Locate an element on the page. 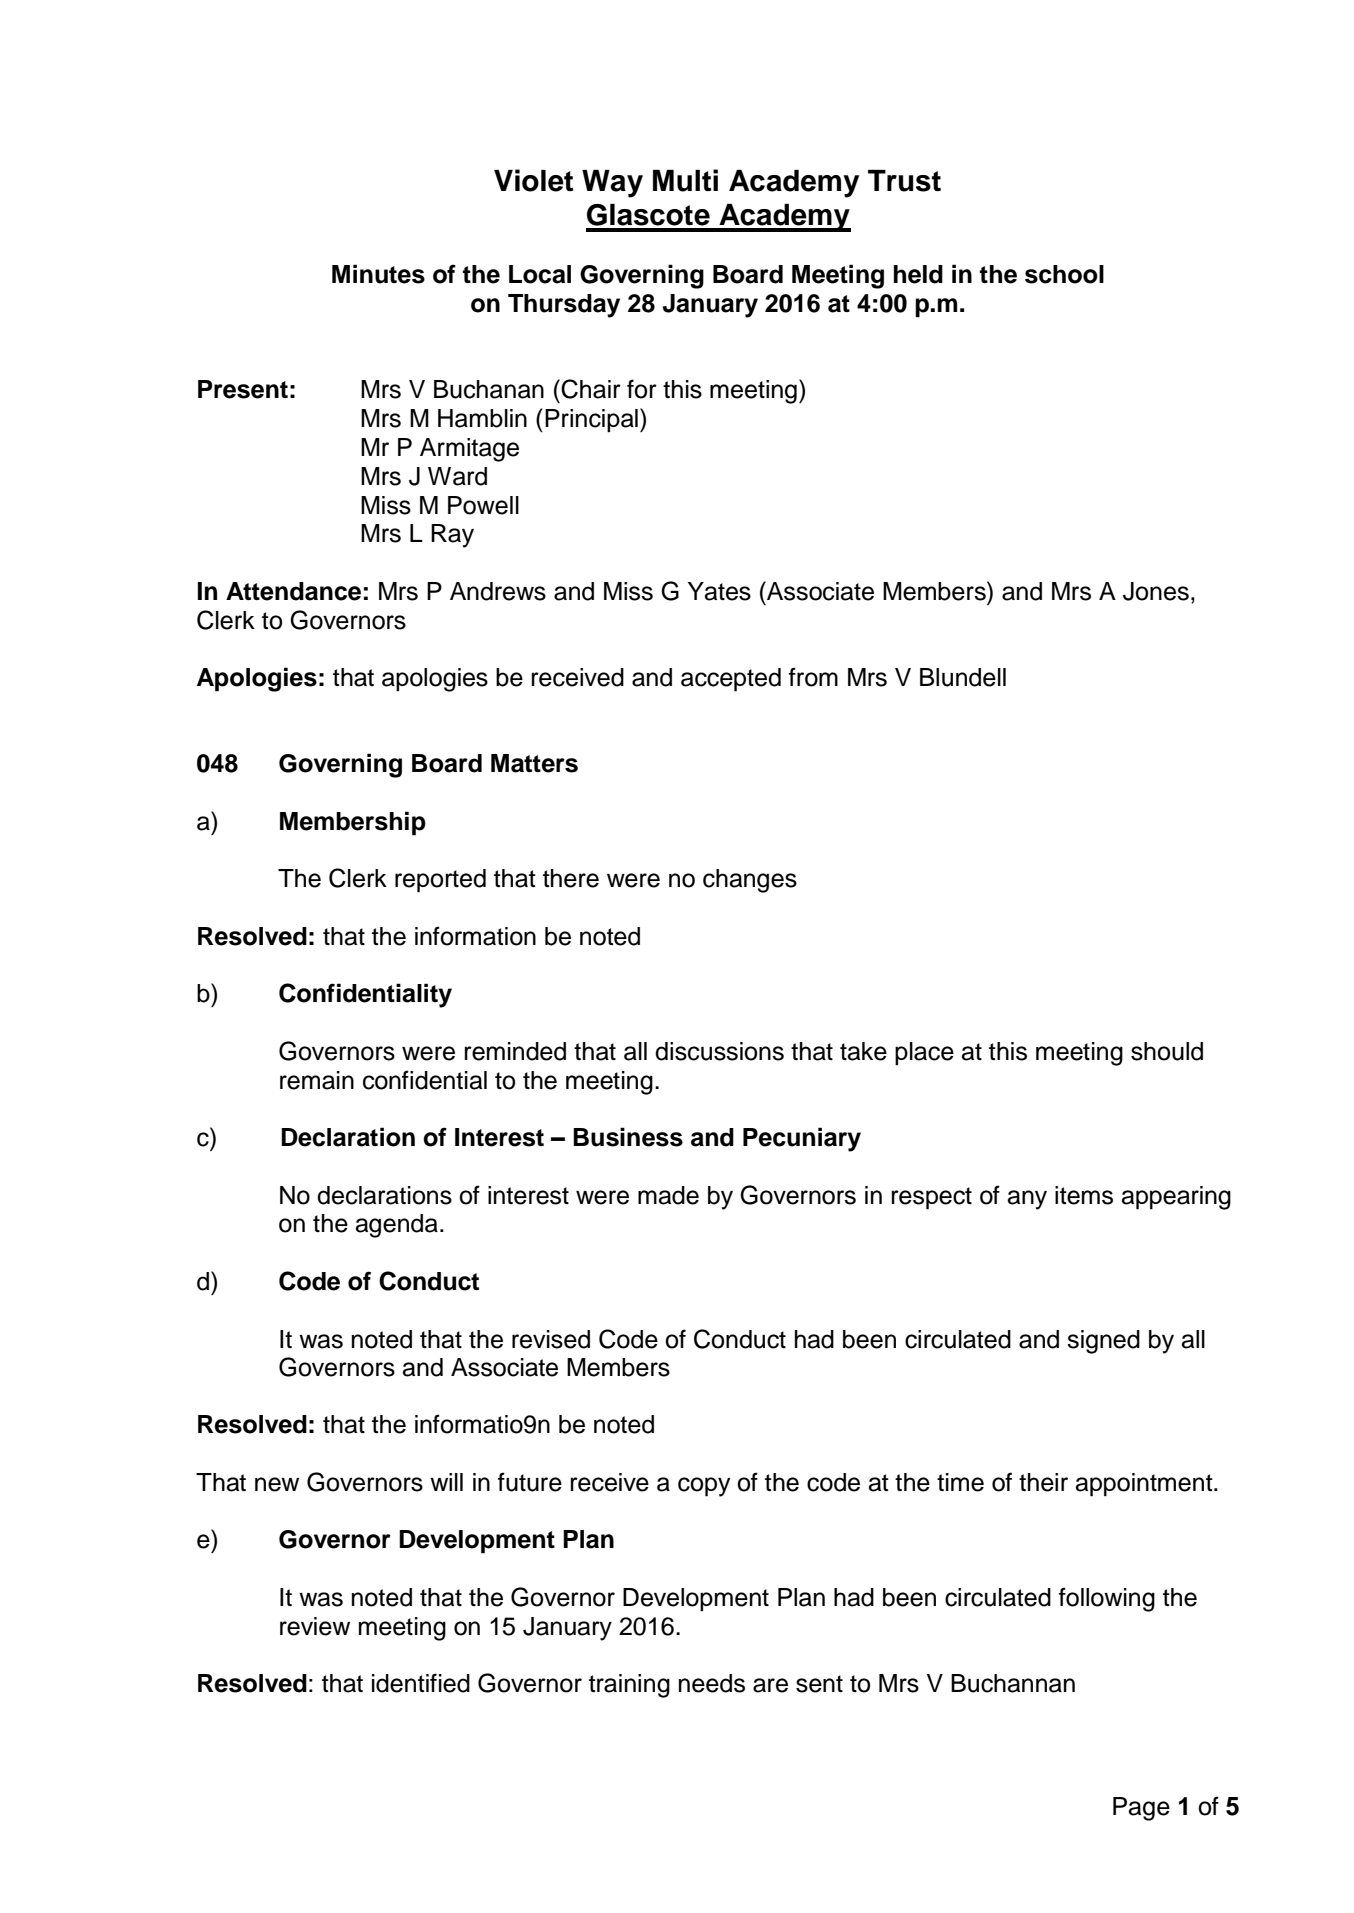 The width and height of the page is (1354, 1913). Minutes is located at coordinates (378, 274).
